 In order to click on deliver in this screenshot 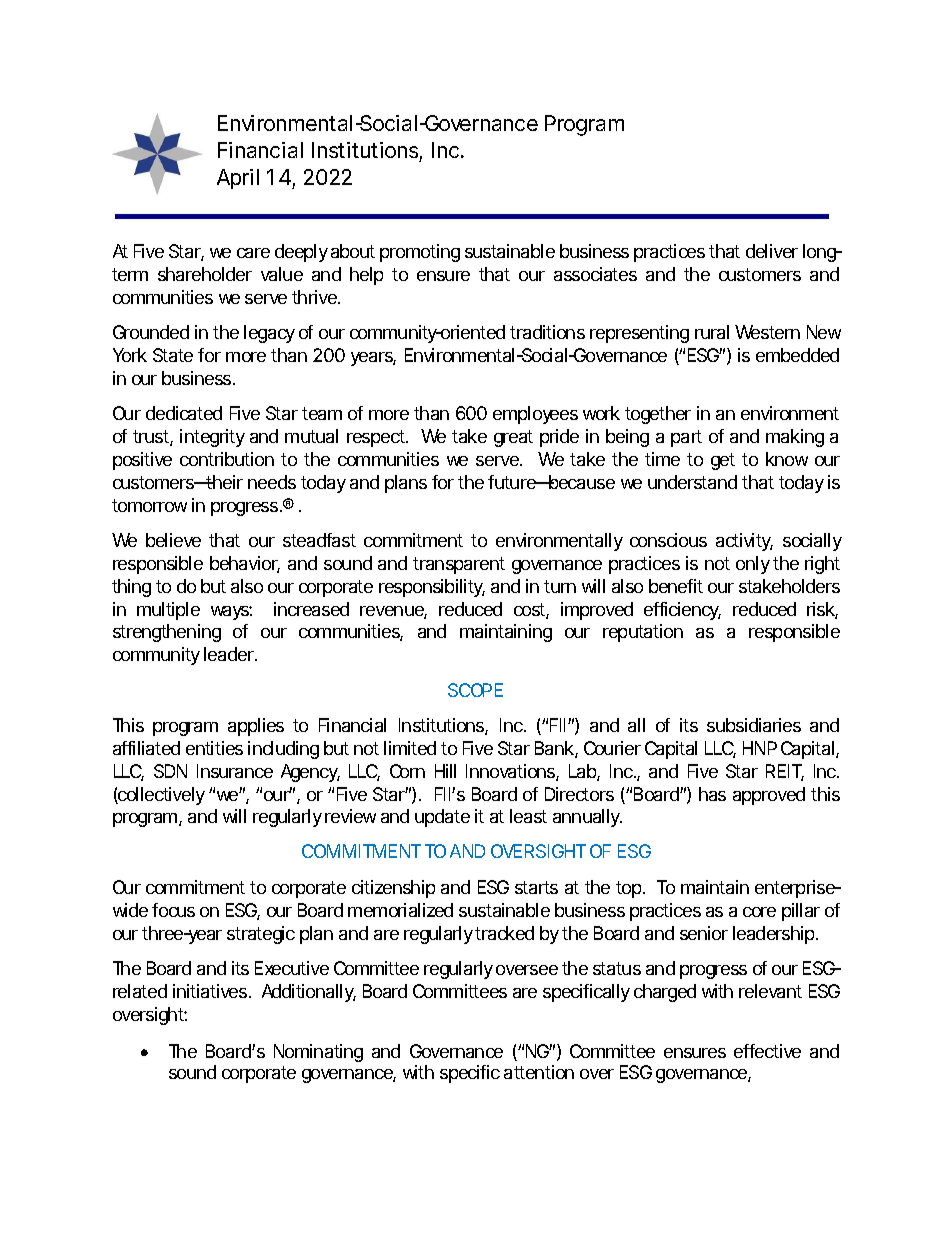, I will do `click(772, 251)`.
